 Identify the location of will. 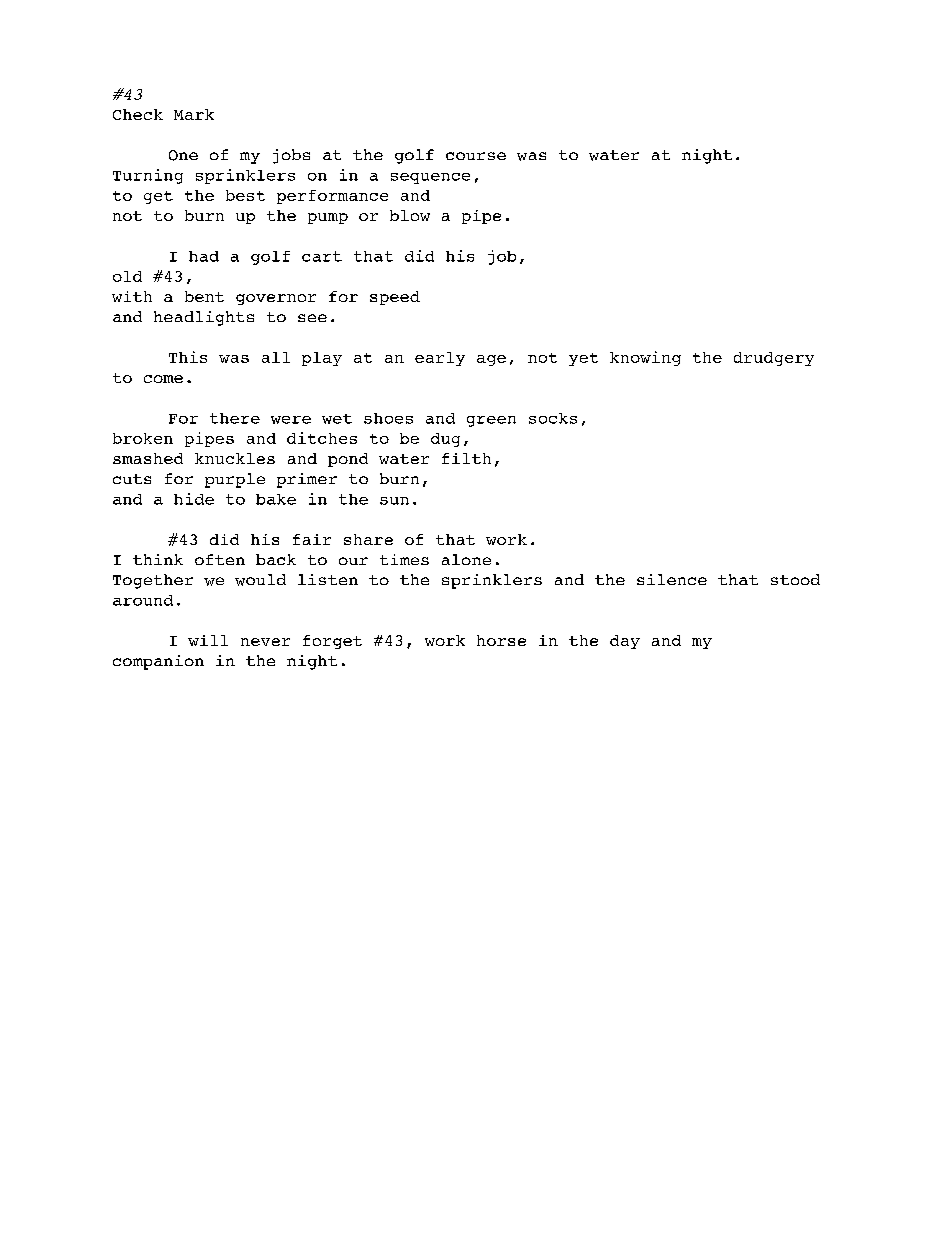
(208, 640).
